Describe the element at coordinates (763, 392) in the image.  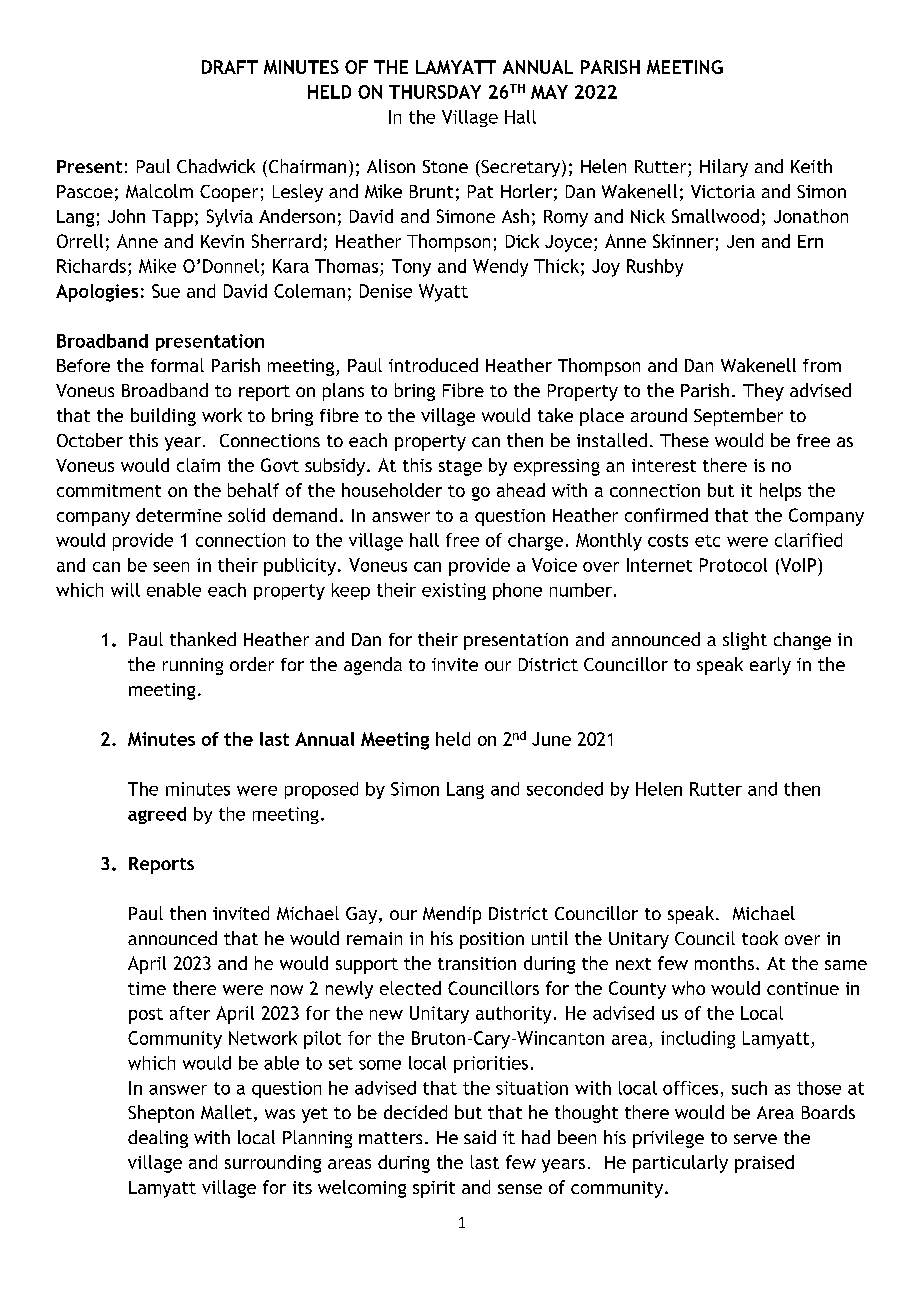
I see `They` at that location.
